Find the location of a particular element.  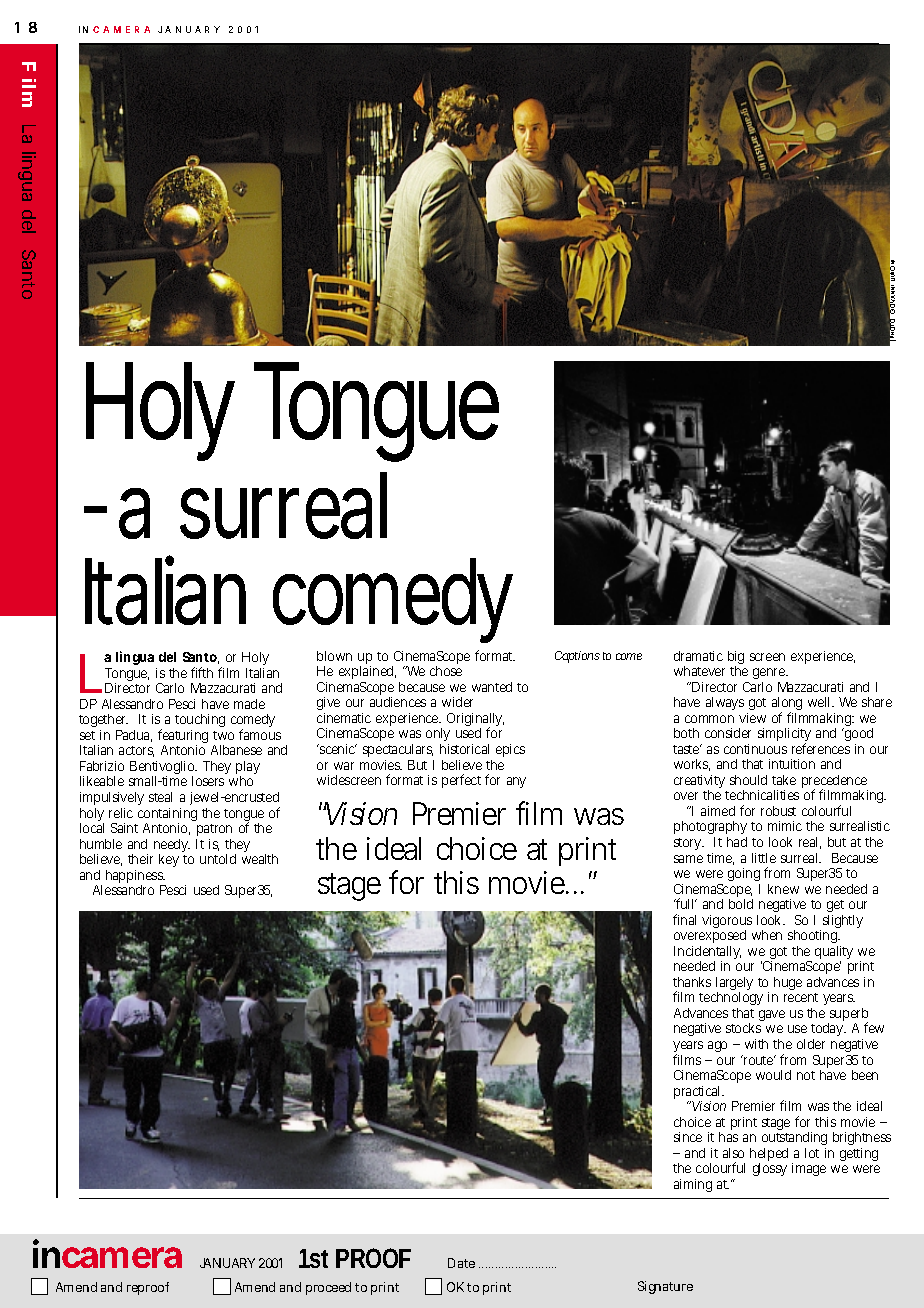

proceed is located at coordinates (328, 1288).
